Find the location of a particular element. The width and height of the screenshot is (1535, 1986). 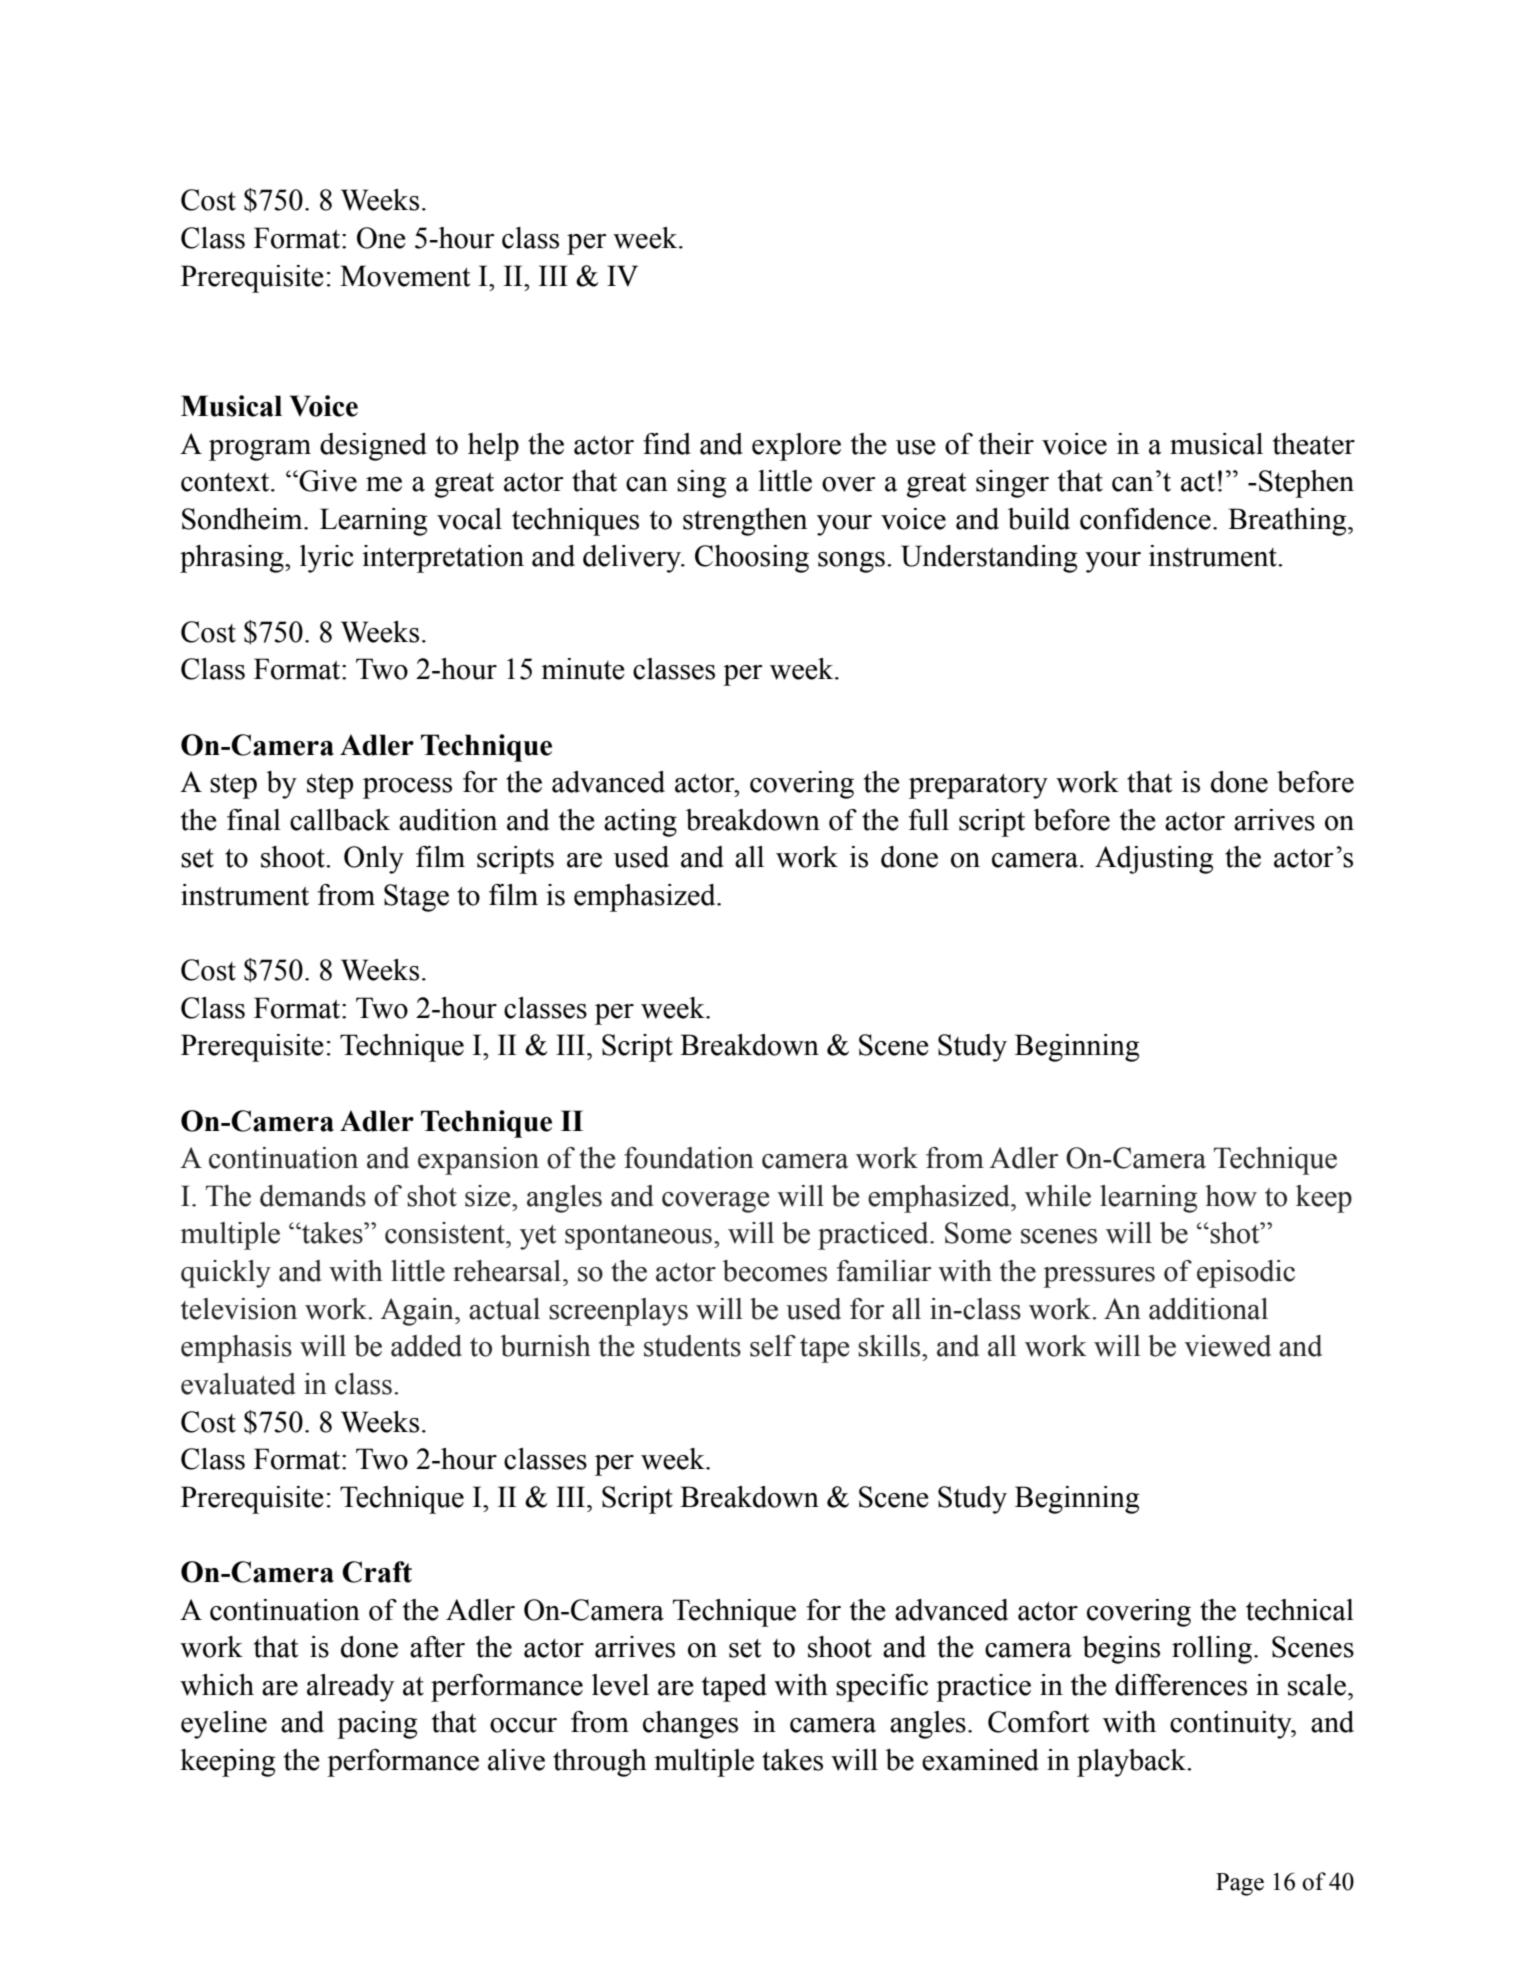

explore is located at coordinates (796, 447).
